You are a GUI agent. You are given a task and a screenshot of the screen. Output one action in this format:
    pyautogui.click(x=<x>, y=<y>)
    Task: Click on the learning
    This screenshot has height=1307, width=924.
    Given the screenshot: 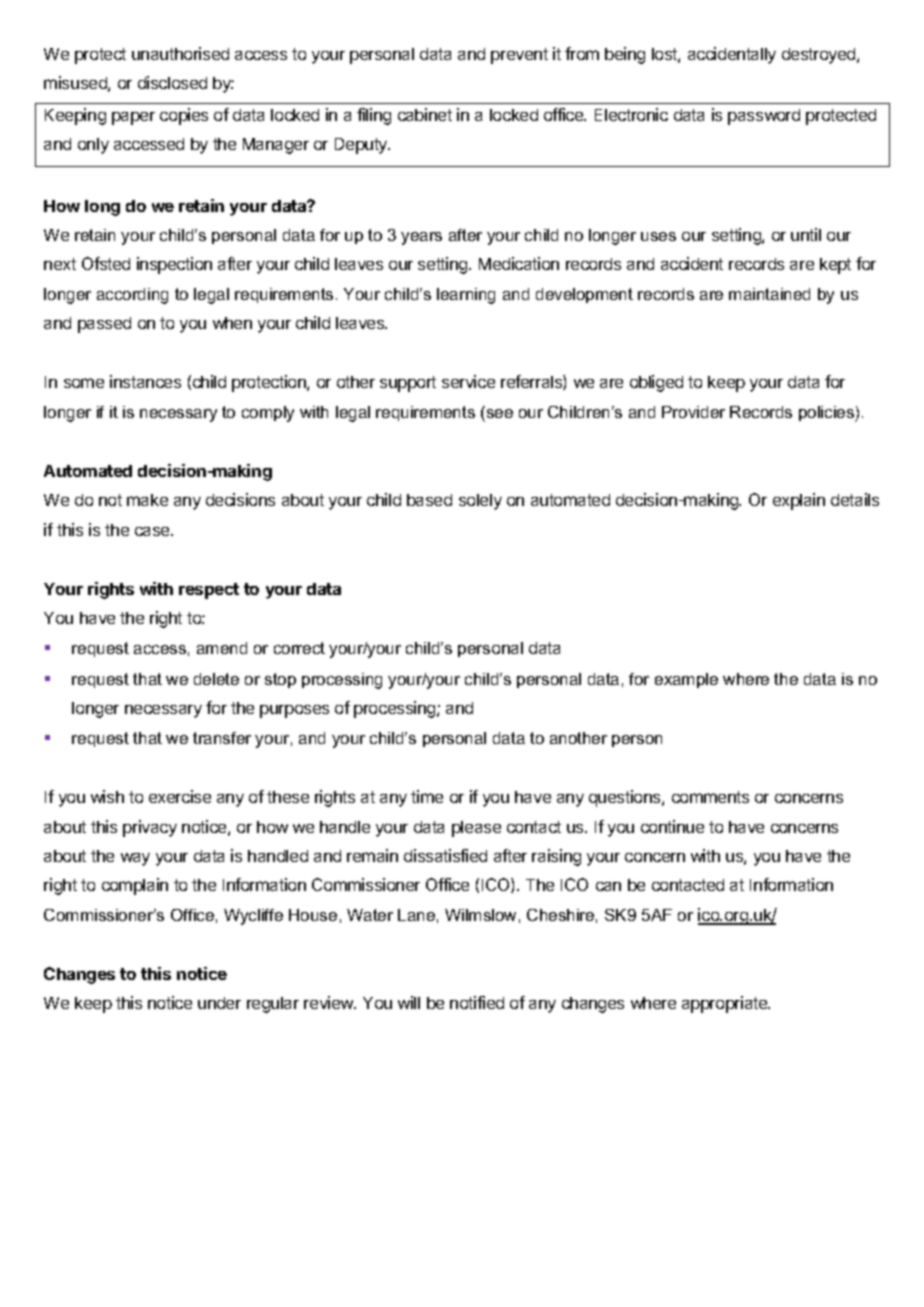 What is the action you would take?
    pyautogui.click(x=466, y=296)
